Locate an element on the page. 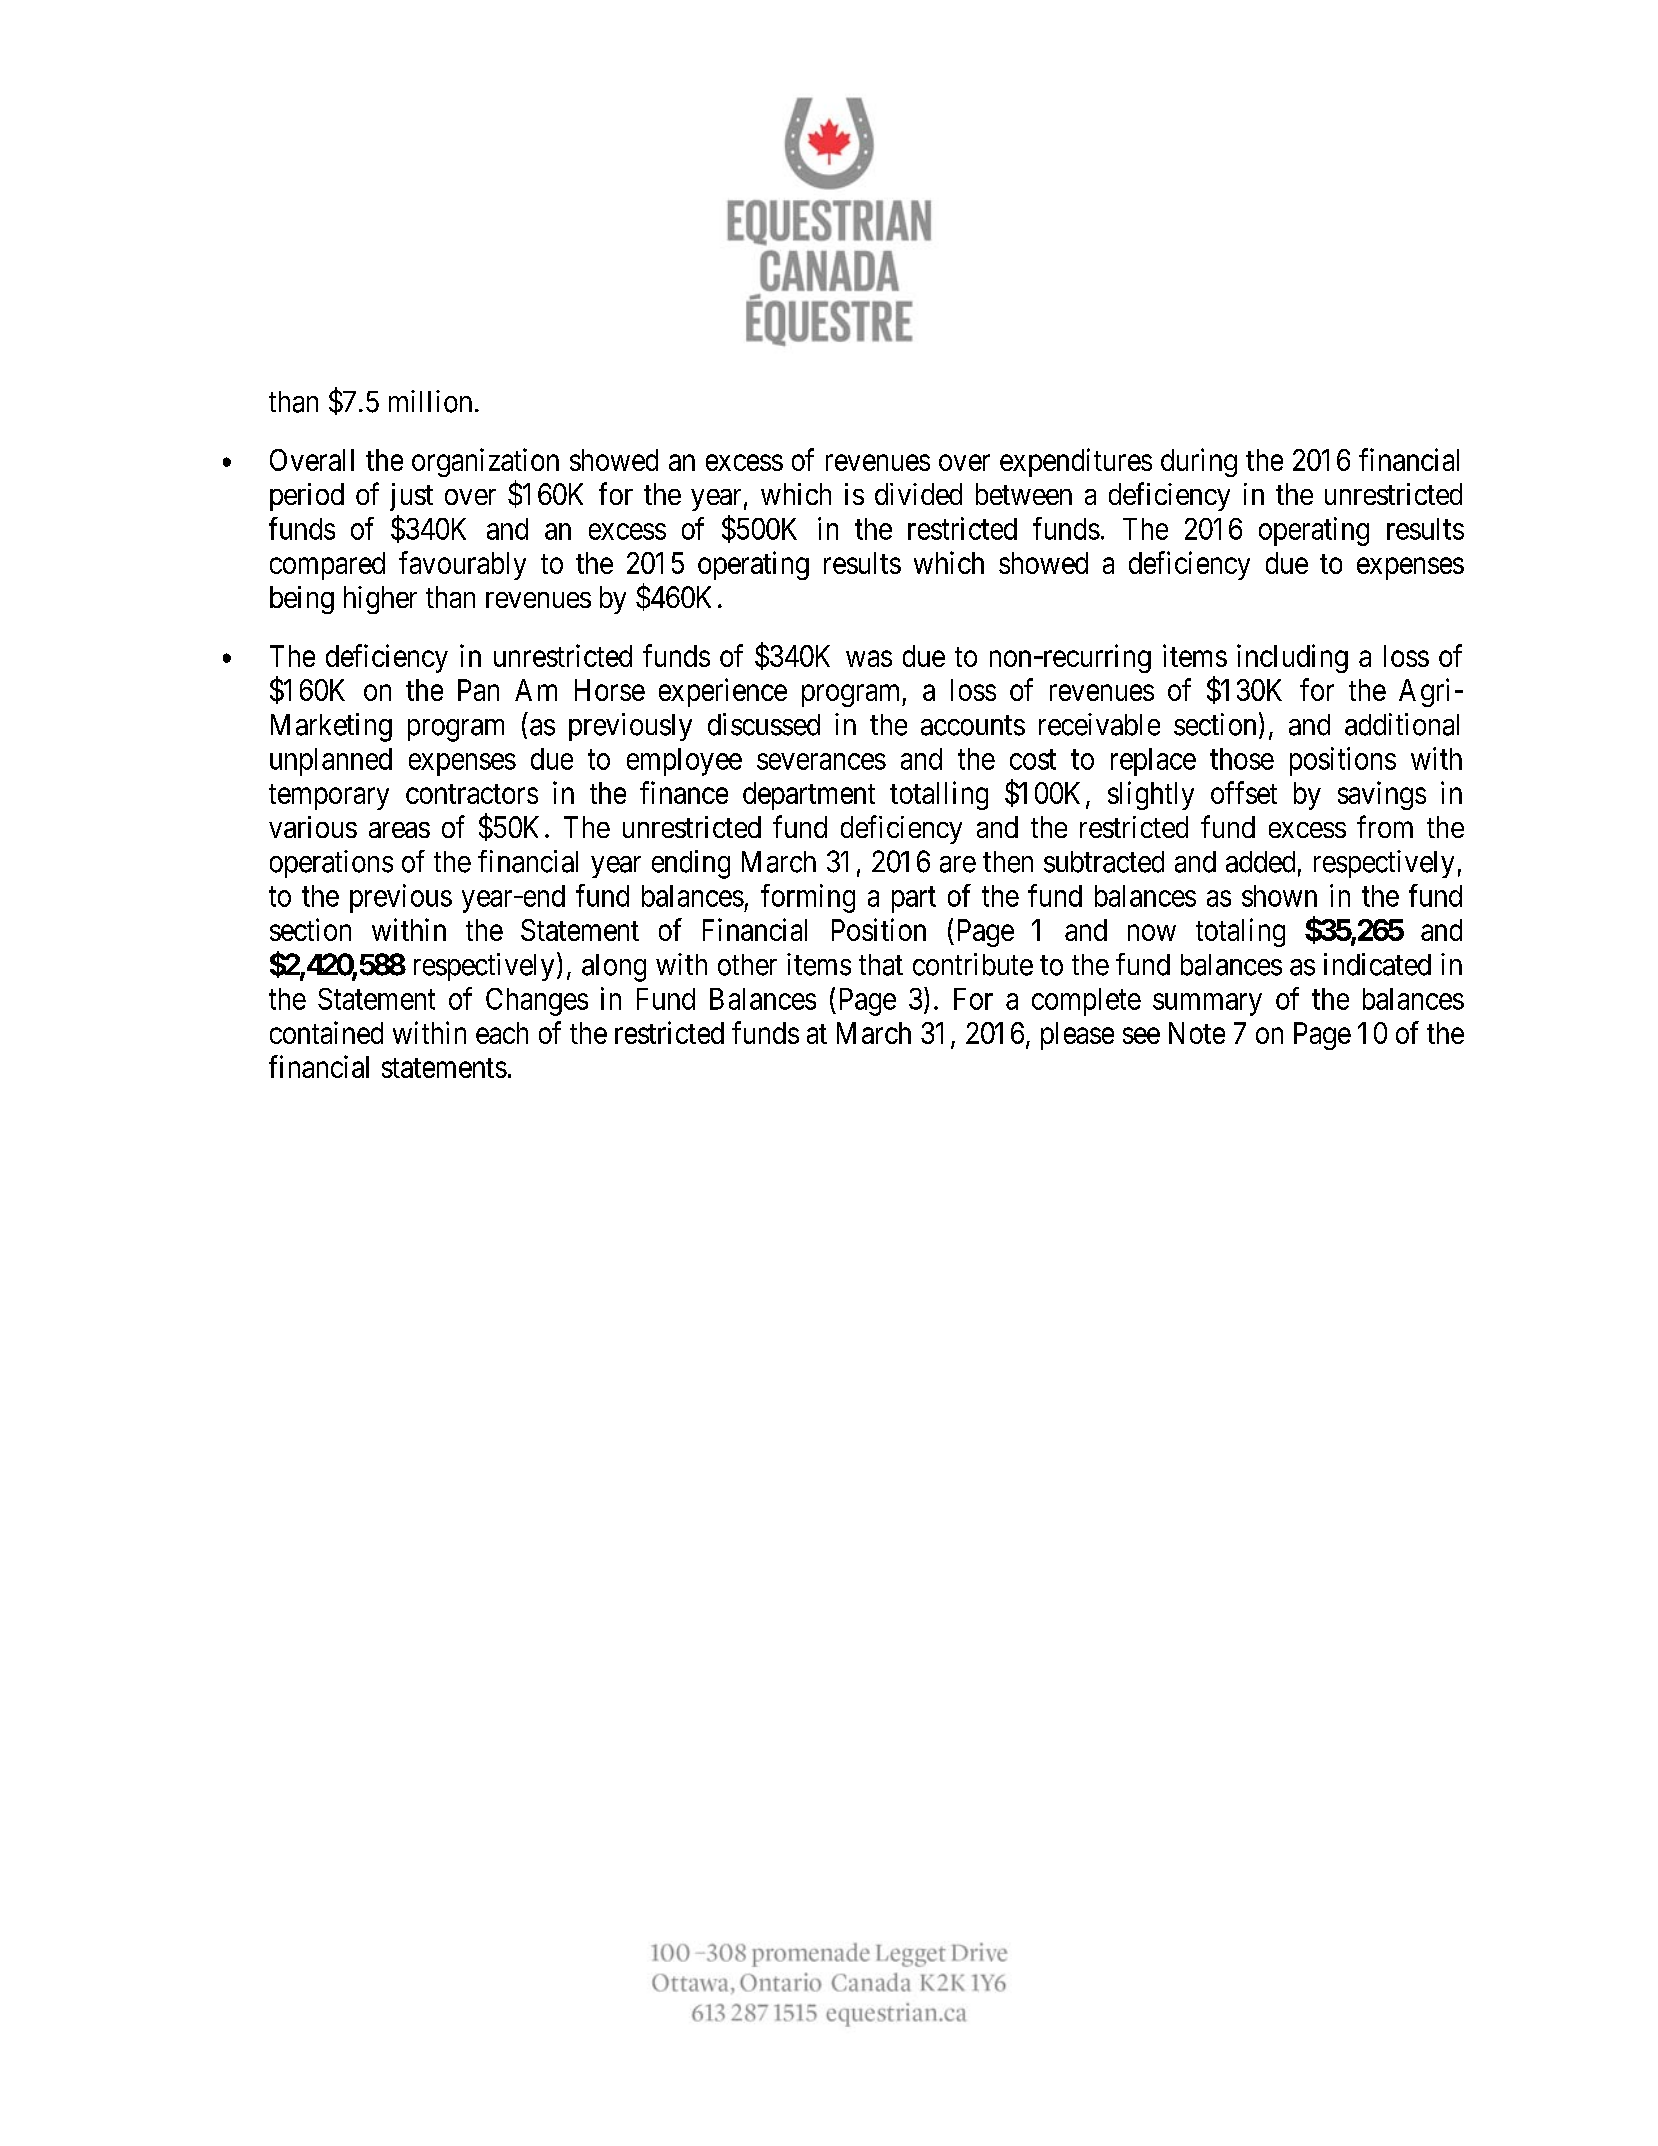  Pan is located at coordinates (478, 690).
